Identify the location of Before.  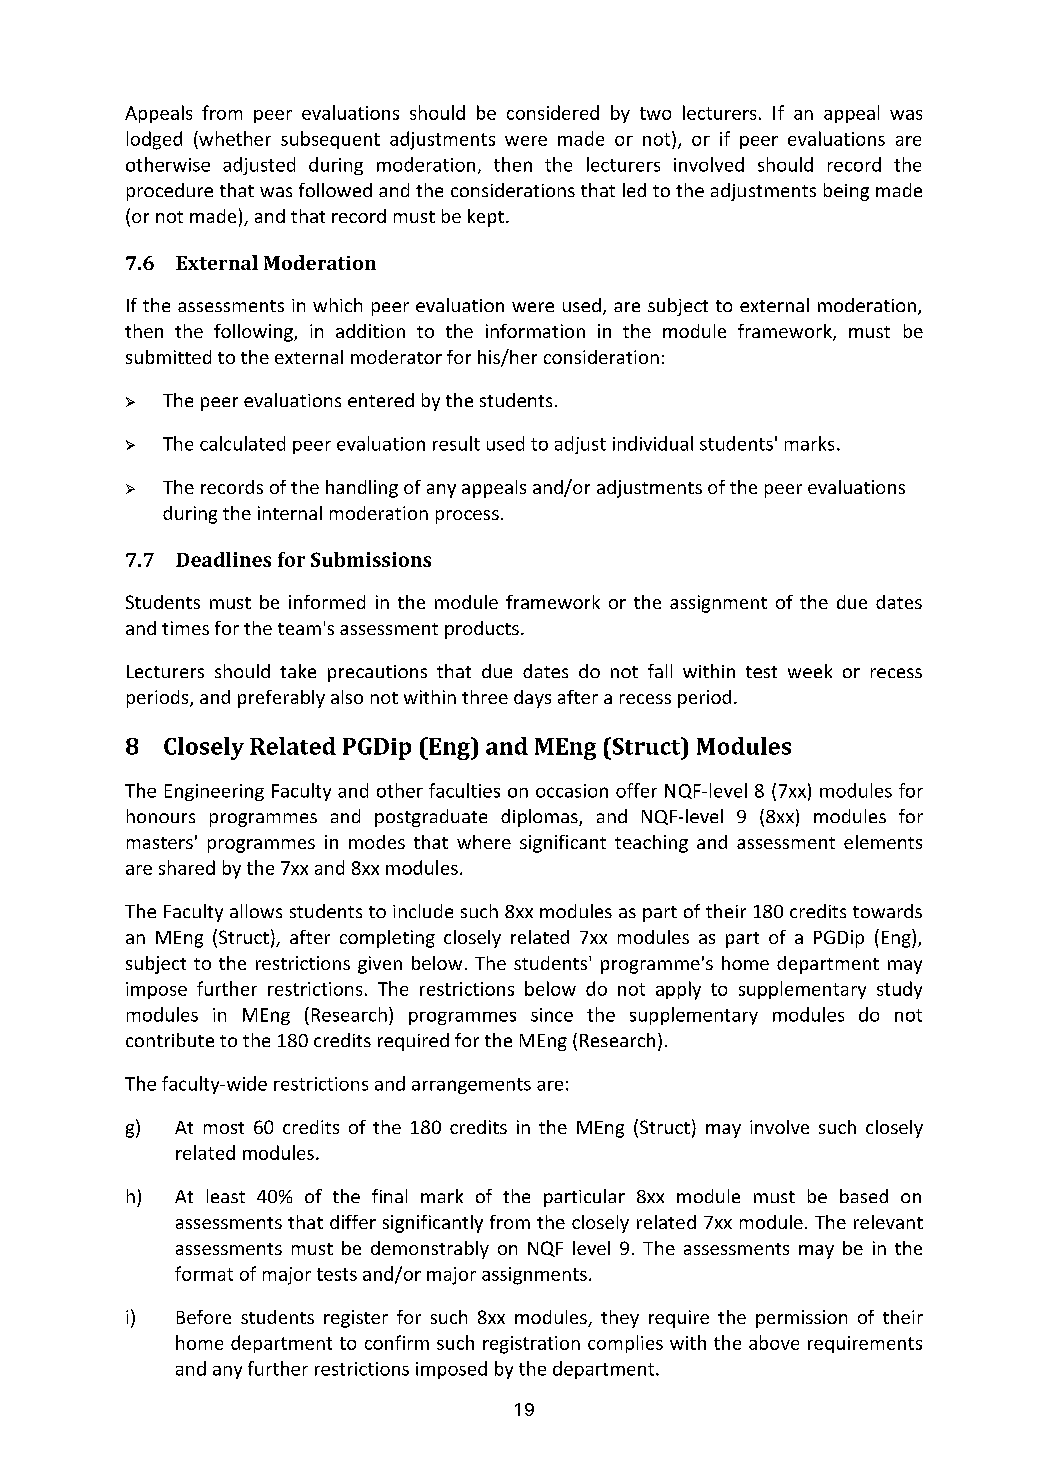
(204, 1317).
